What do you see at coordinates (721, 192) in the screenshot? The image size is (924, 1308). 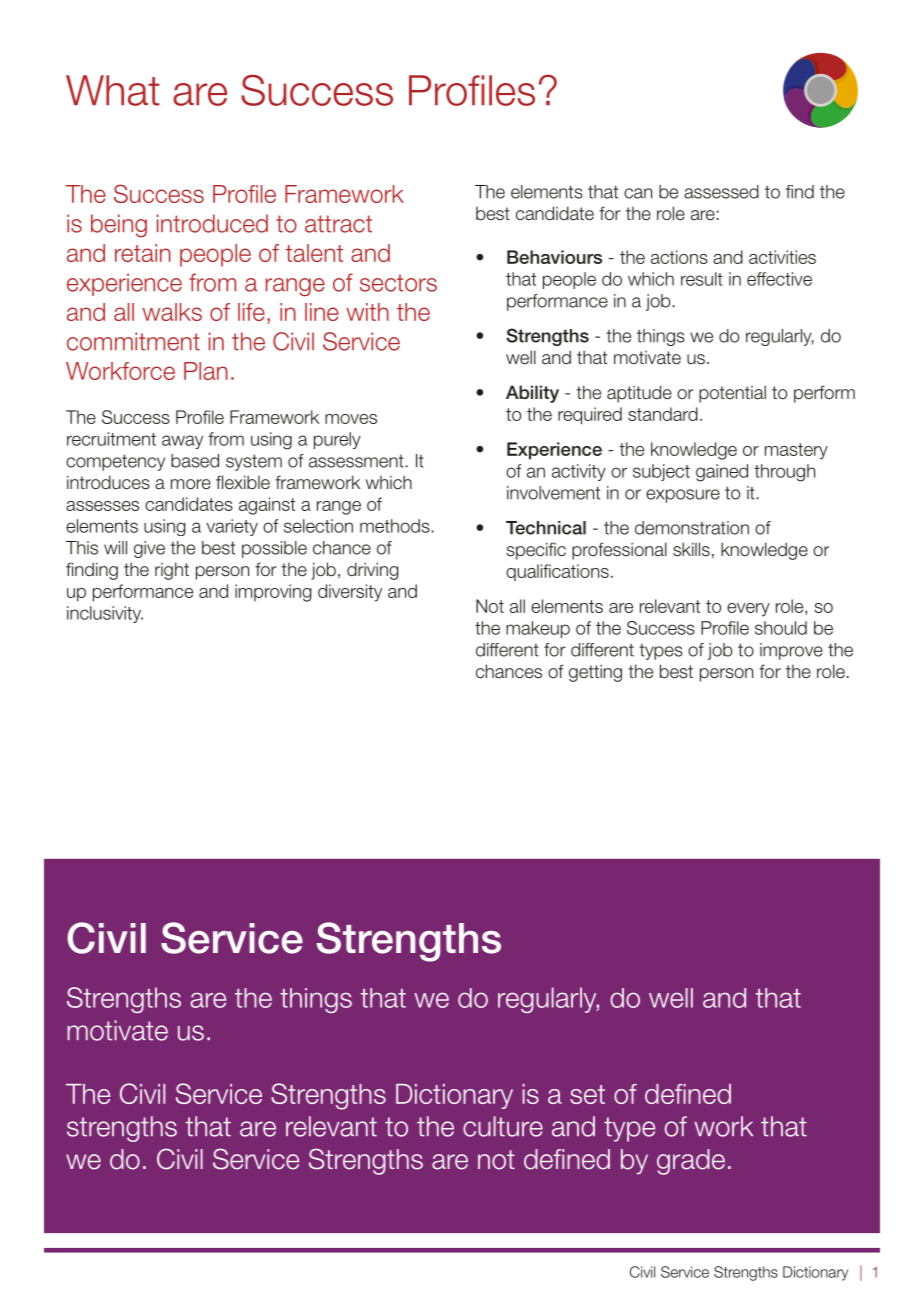 I see `assessed` at bounding box center [721, 192].
